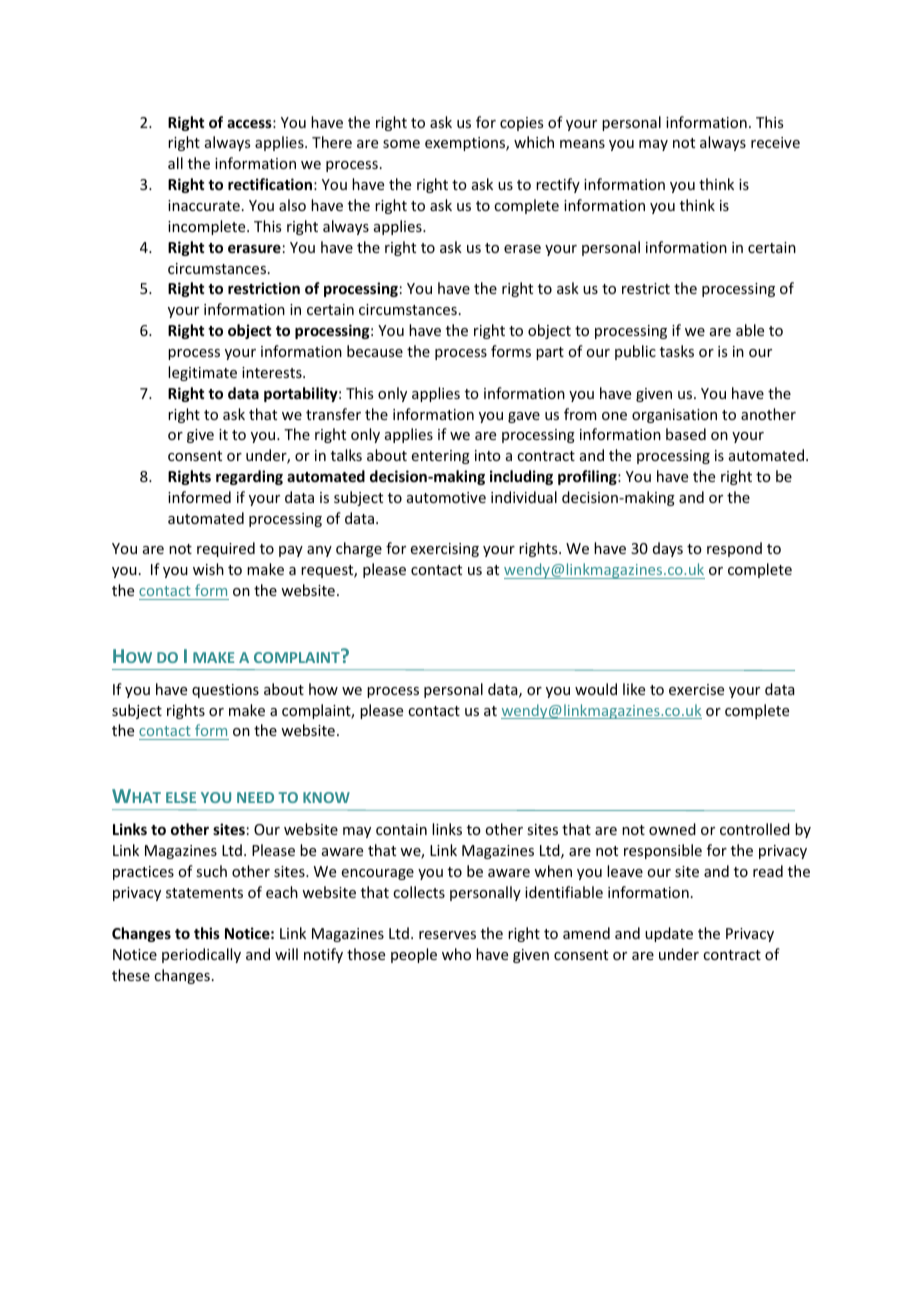 This image has width=924, height=1308. What do you see at coordinates (677, 351) in the image?
I see `tasks` at bounding box center [677, 351].
